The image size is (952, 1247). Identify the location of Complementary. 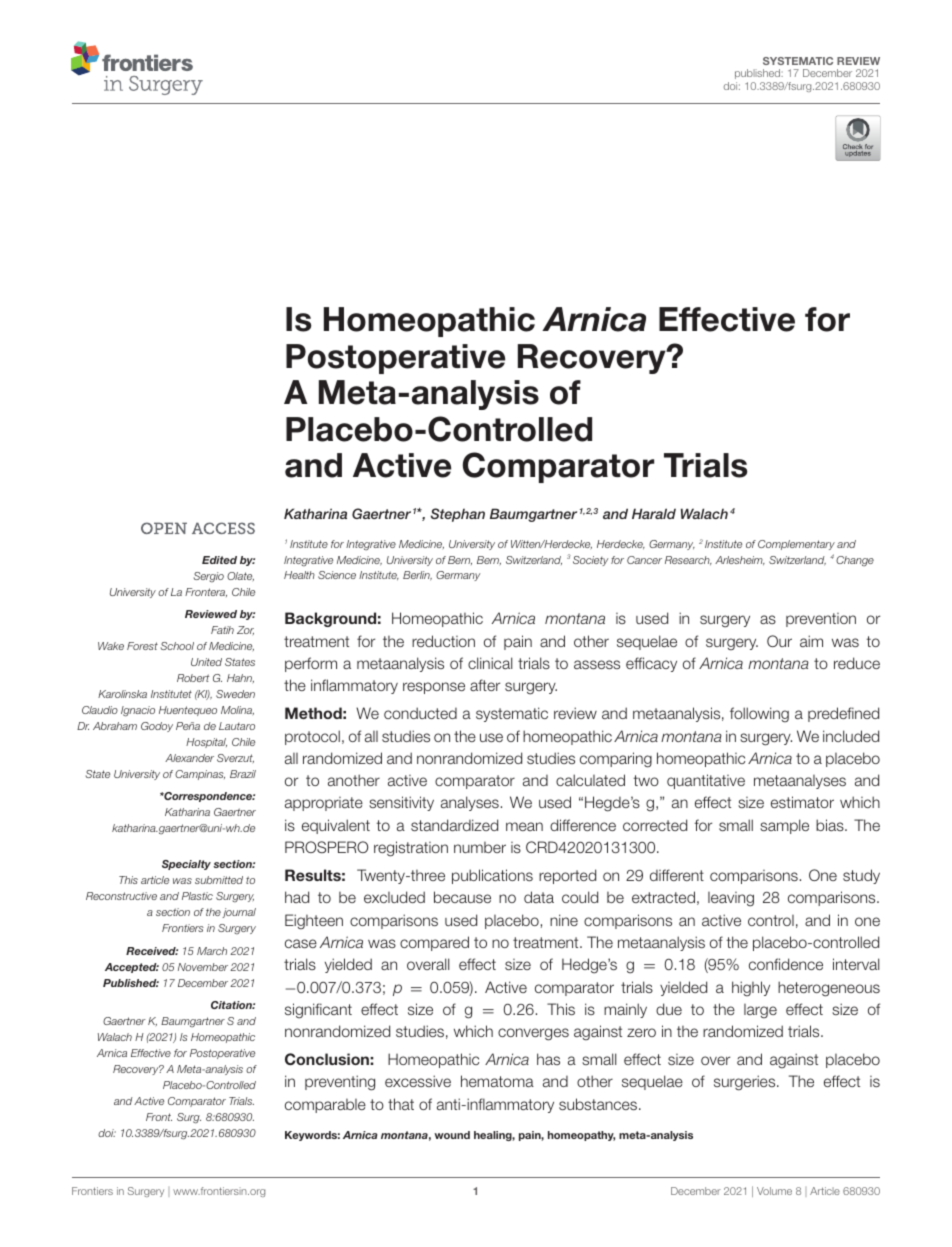
(796, 545).
